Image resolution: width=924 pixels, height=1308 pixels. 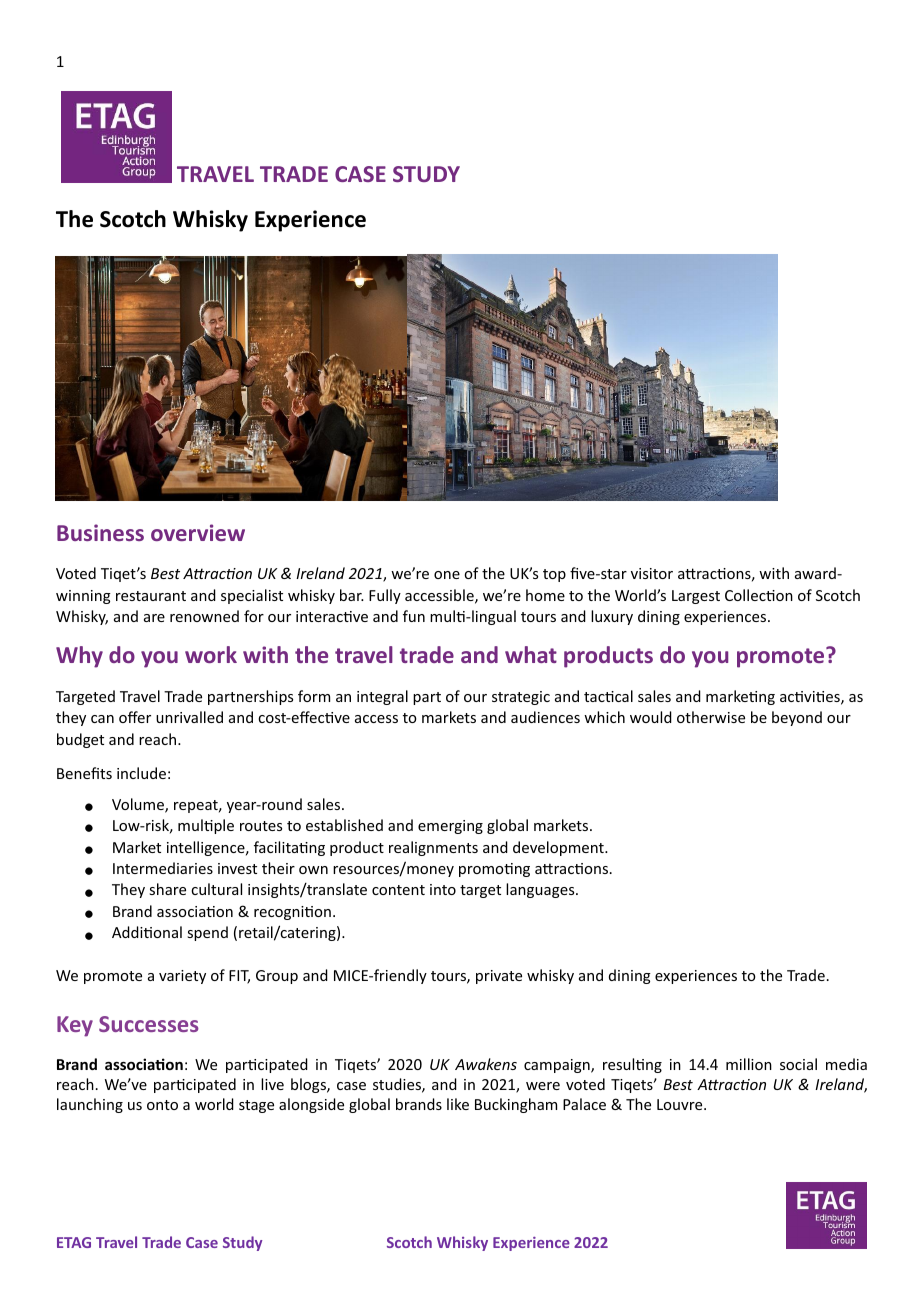 I want to click on onto, so click(x=162, y=1105).
